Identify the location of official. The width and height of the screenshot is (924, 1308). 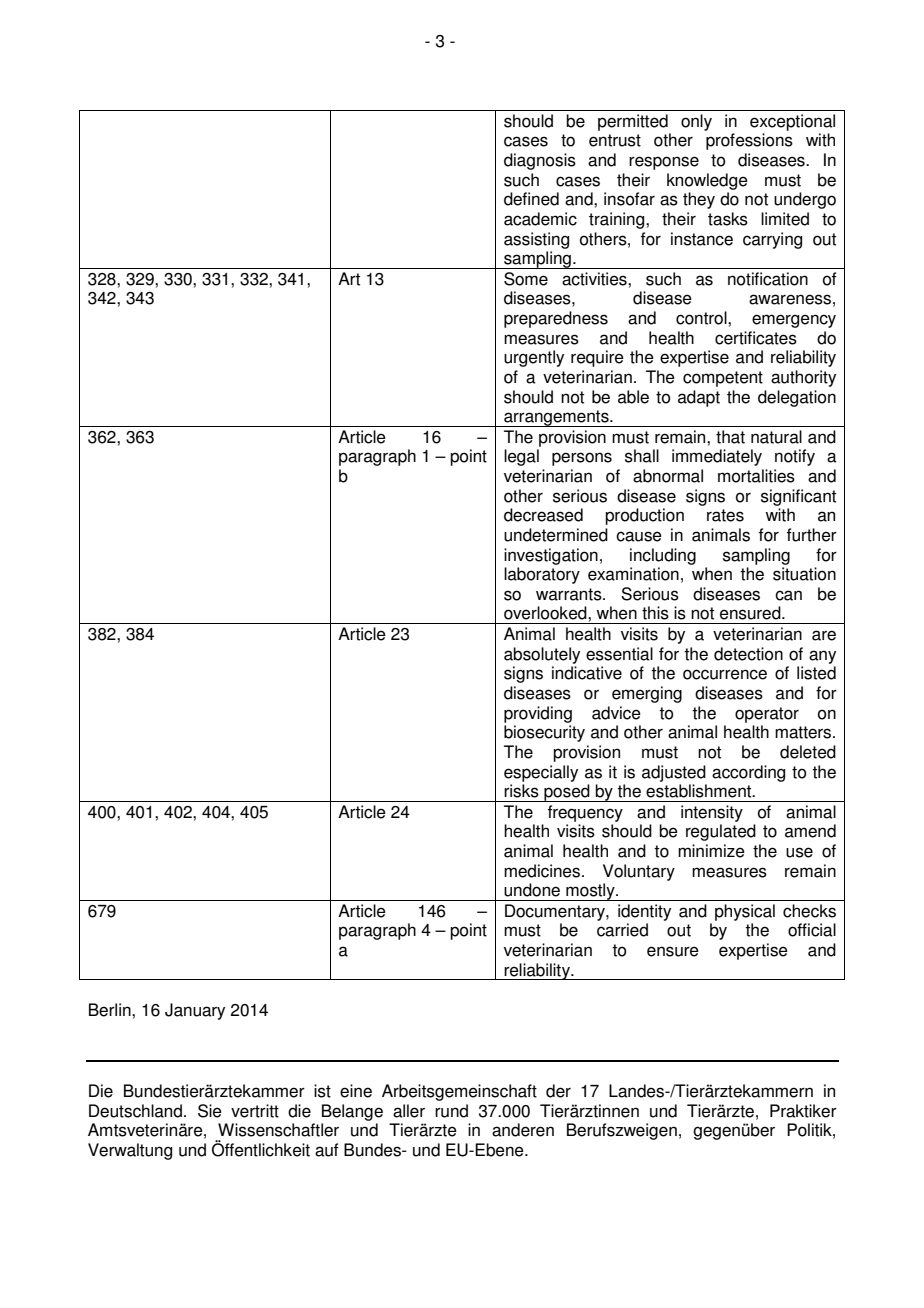
(812, 930).
